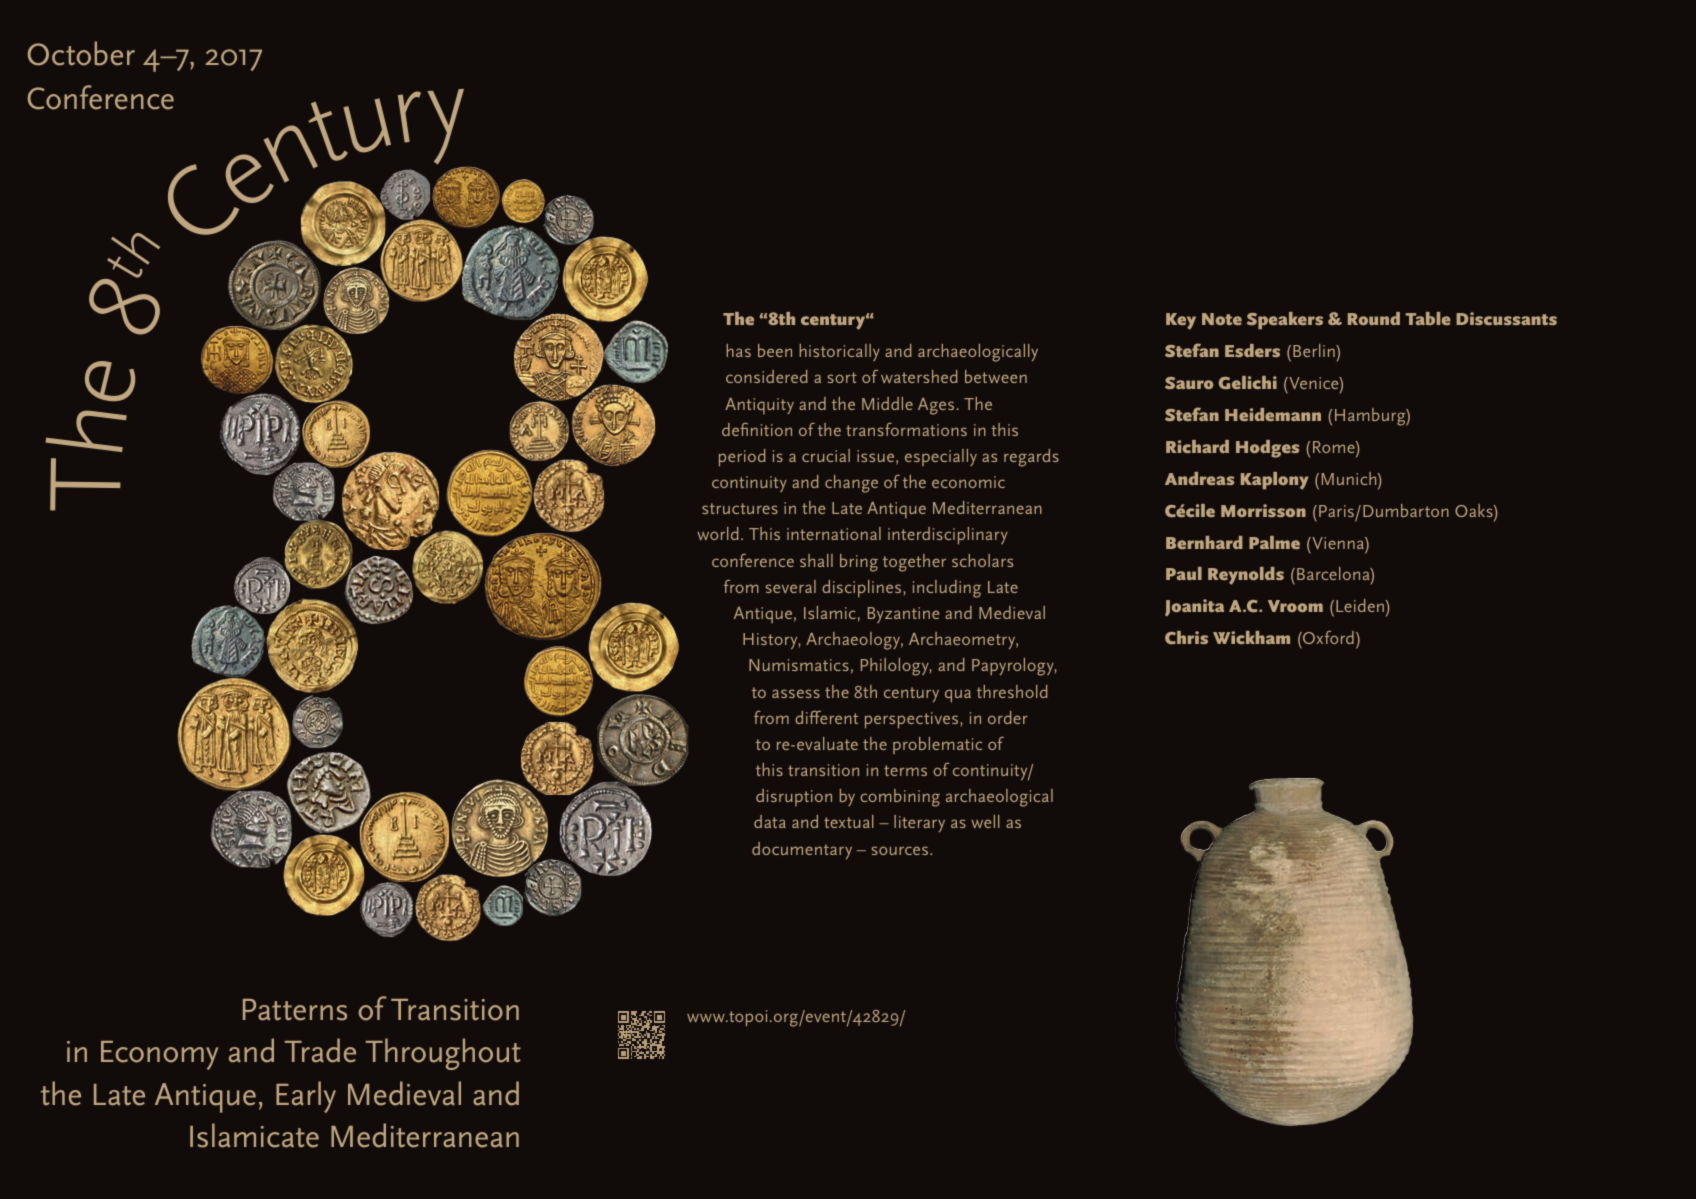 The width and height of the screenshot is (1696, 1199). Describe the element at coordinates (900, 850) in the screenshot. I see `sources` at that location.
